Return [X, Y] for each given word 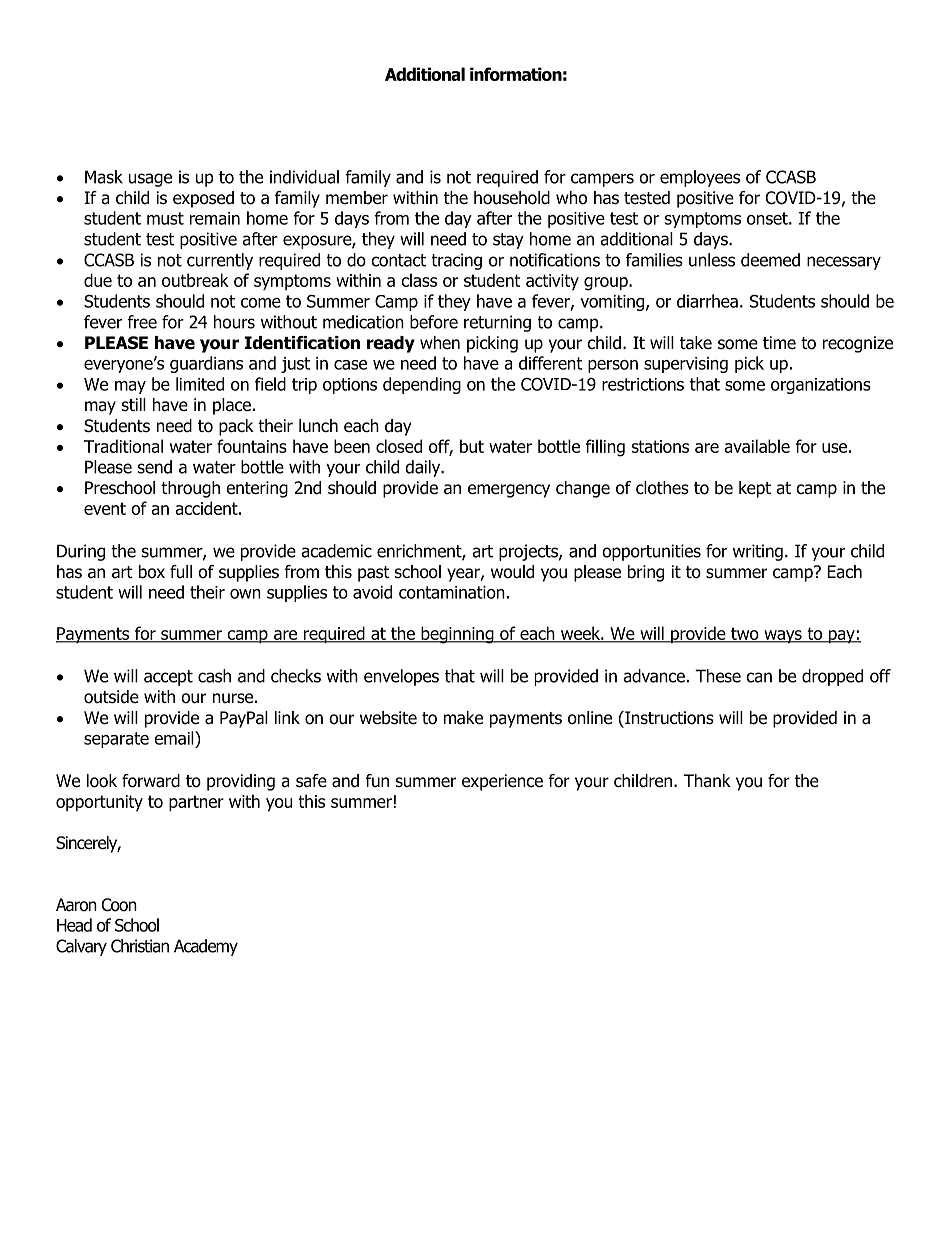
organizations [821, 386]
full [181, 572]
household [512, 198]
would [512, 572]
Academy [206, 947]
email [175, 738]
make [463, 718]
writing [758, 552]
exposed [203, 199]
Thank [707, 781]
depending [422, 385]
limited [200, 384]
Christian [140, 946]
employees [700, 178]
